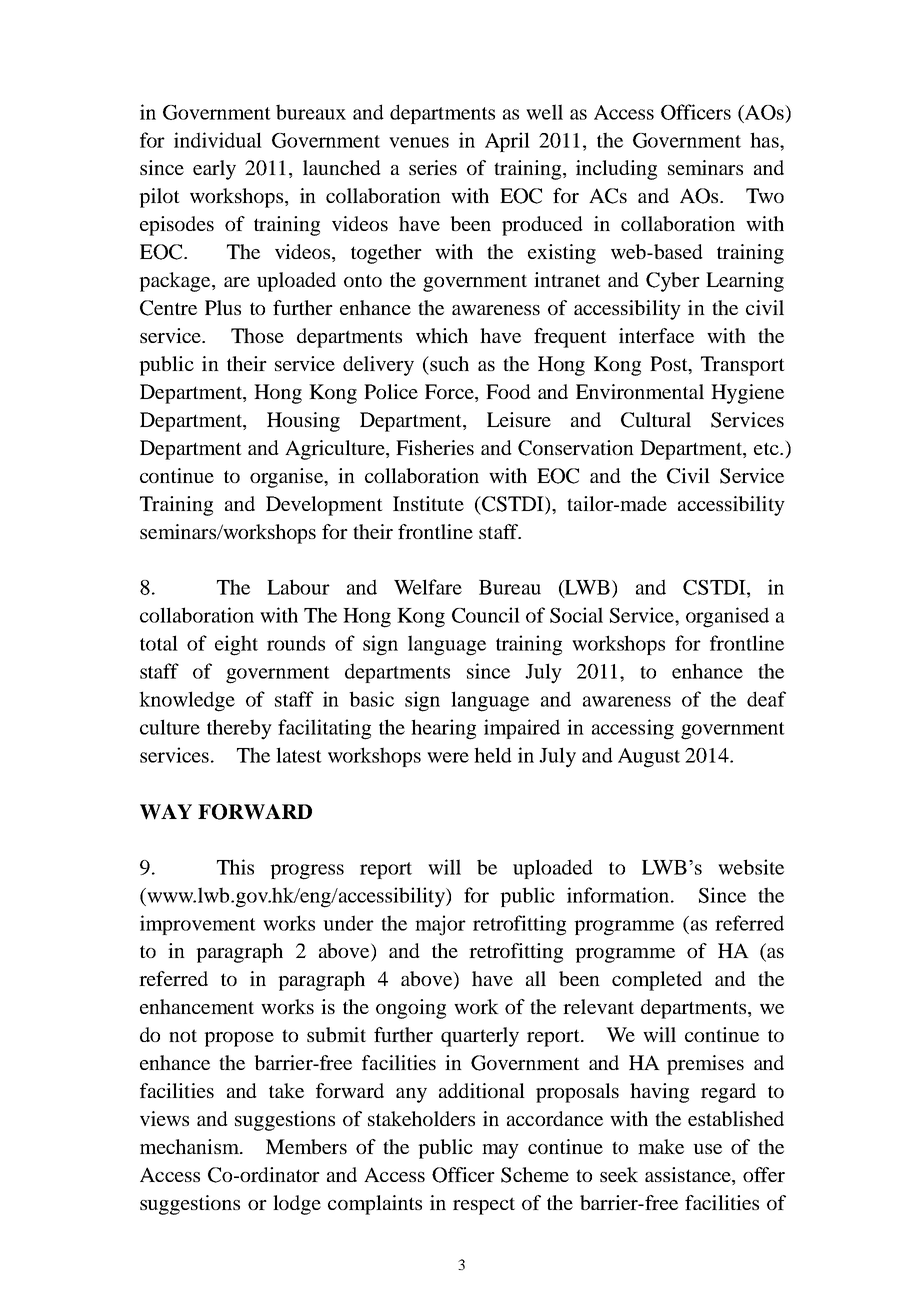 This screenshot has height=1308, width=924. Describe the element at coordinates (198, 925) in the screenshot. I see `improvement` at that location.
